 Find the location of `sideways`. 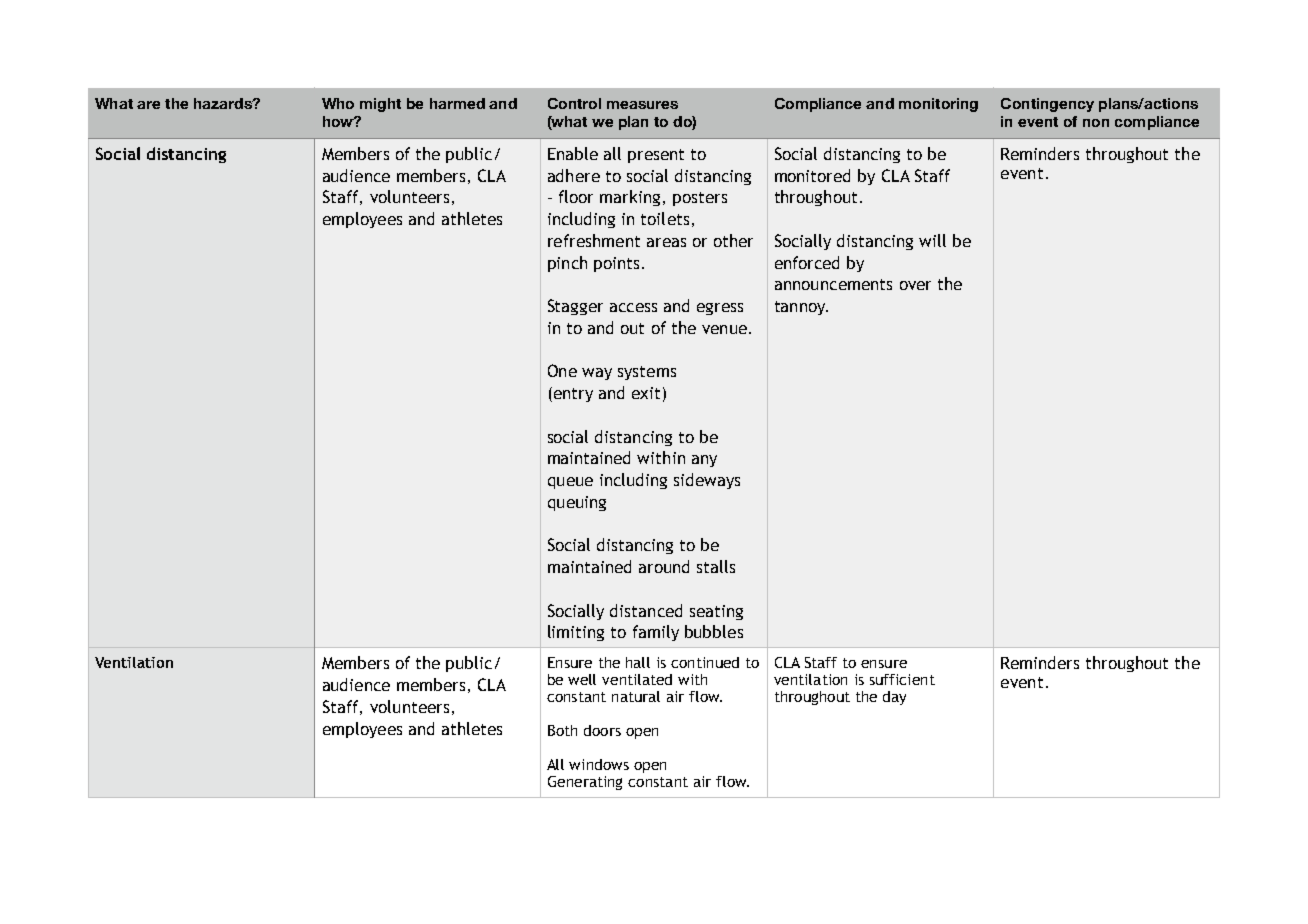

sideways is located at coordinates (707, 481).
